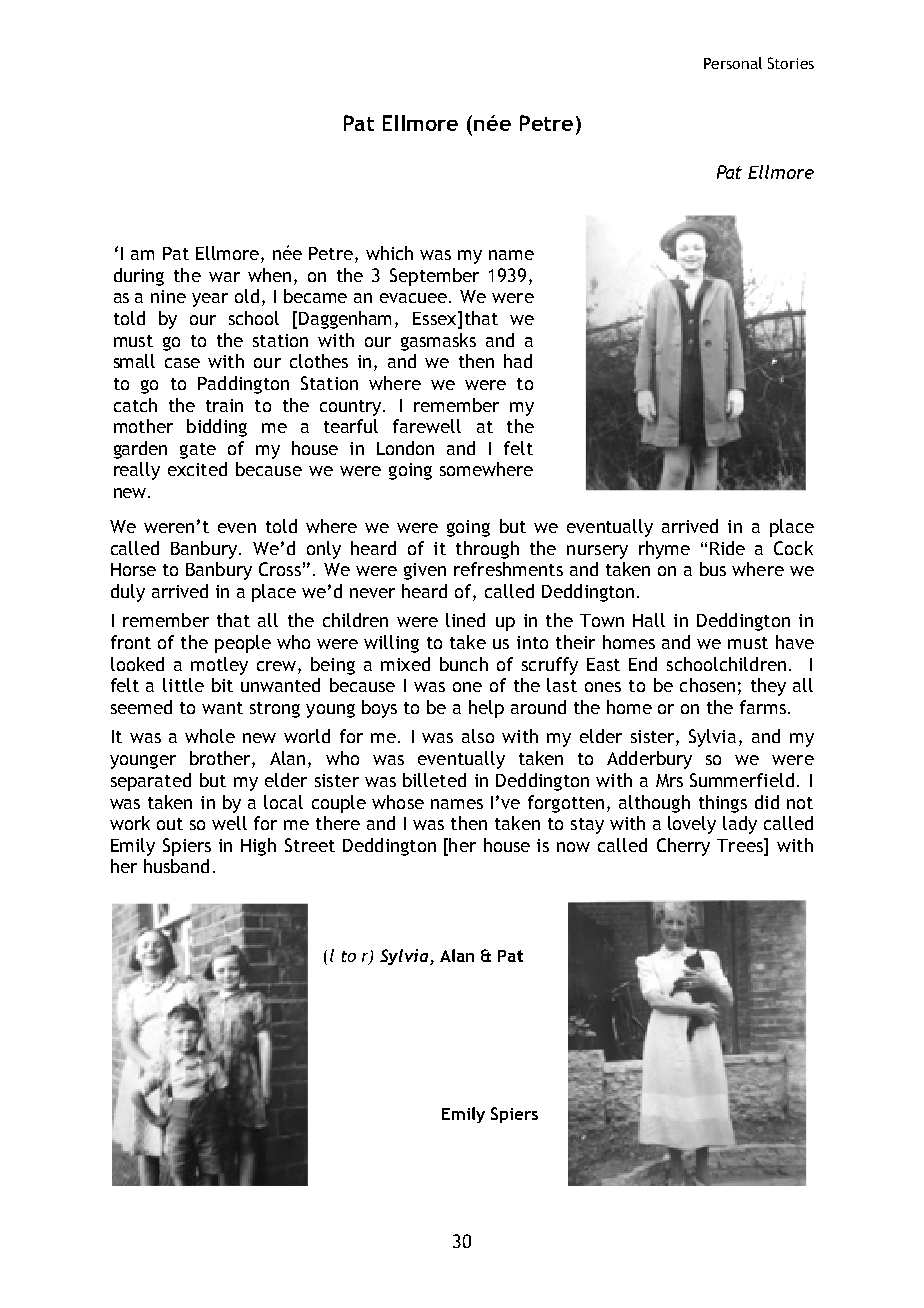 This image has width=924, height=1308. I want to click on war, so click(224, 277).
